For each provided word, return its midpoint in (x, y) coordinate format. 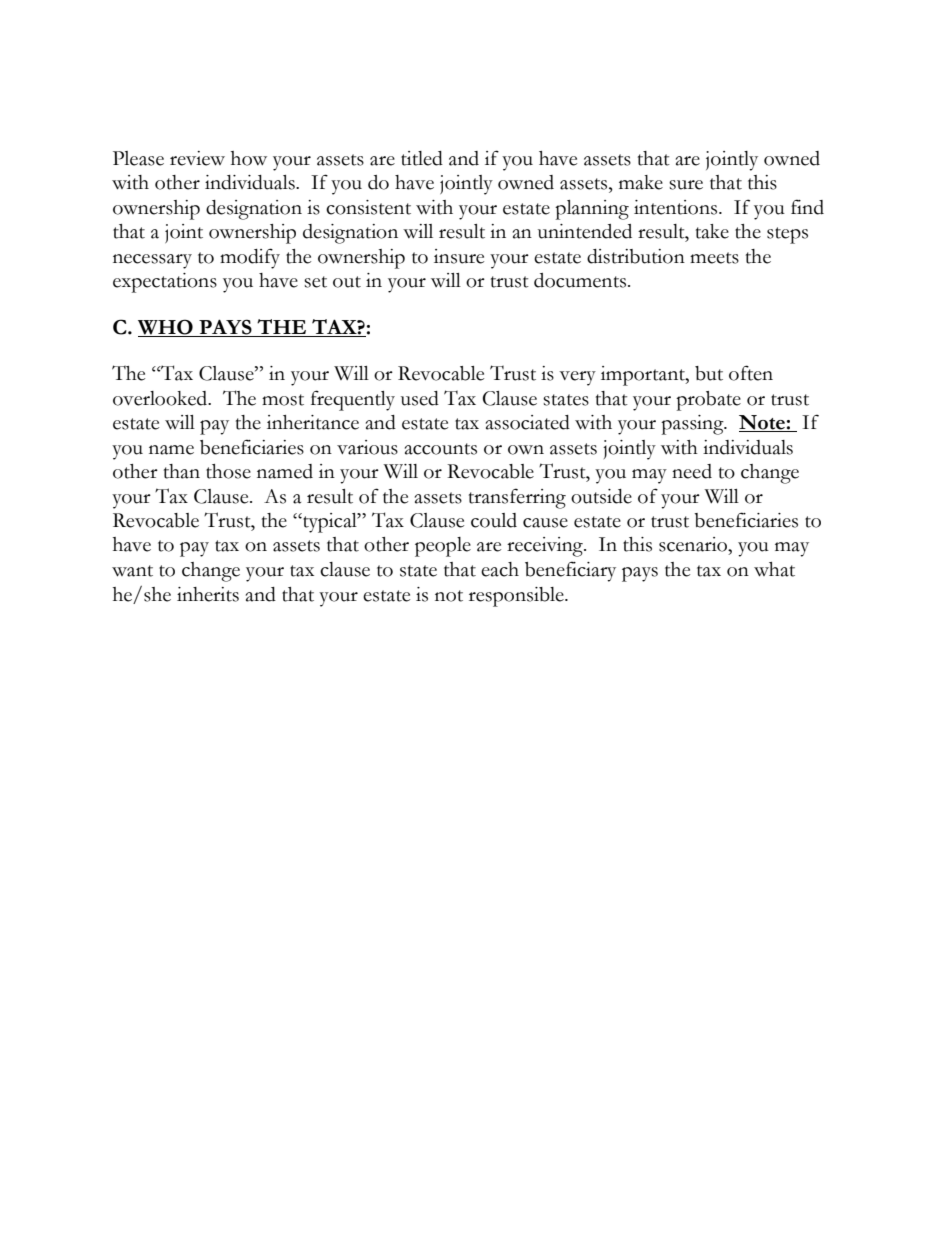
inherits (208, 594)
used (420, 398)
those (228, 471)
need (692, 471)
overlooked (161, 398)
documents (580, 280)
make (641, 182)
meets (714, 258)
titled (422, 158)
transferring (517, 498)
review (197, 158)
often (751, 373)
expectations (165, 283)
